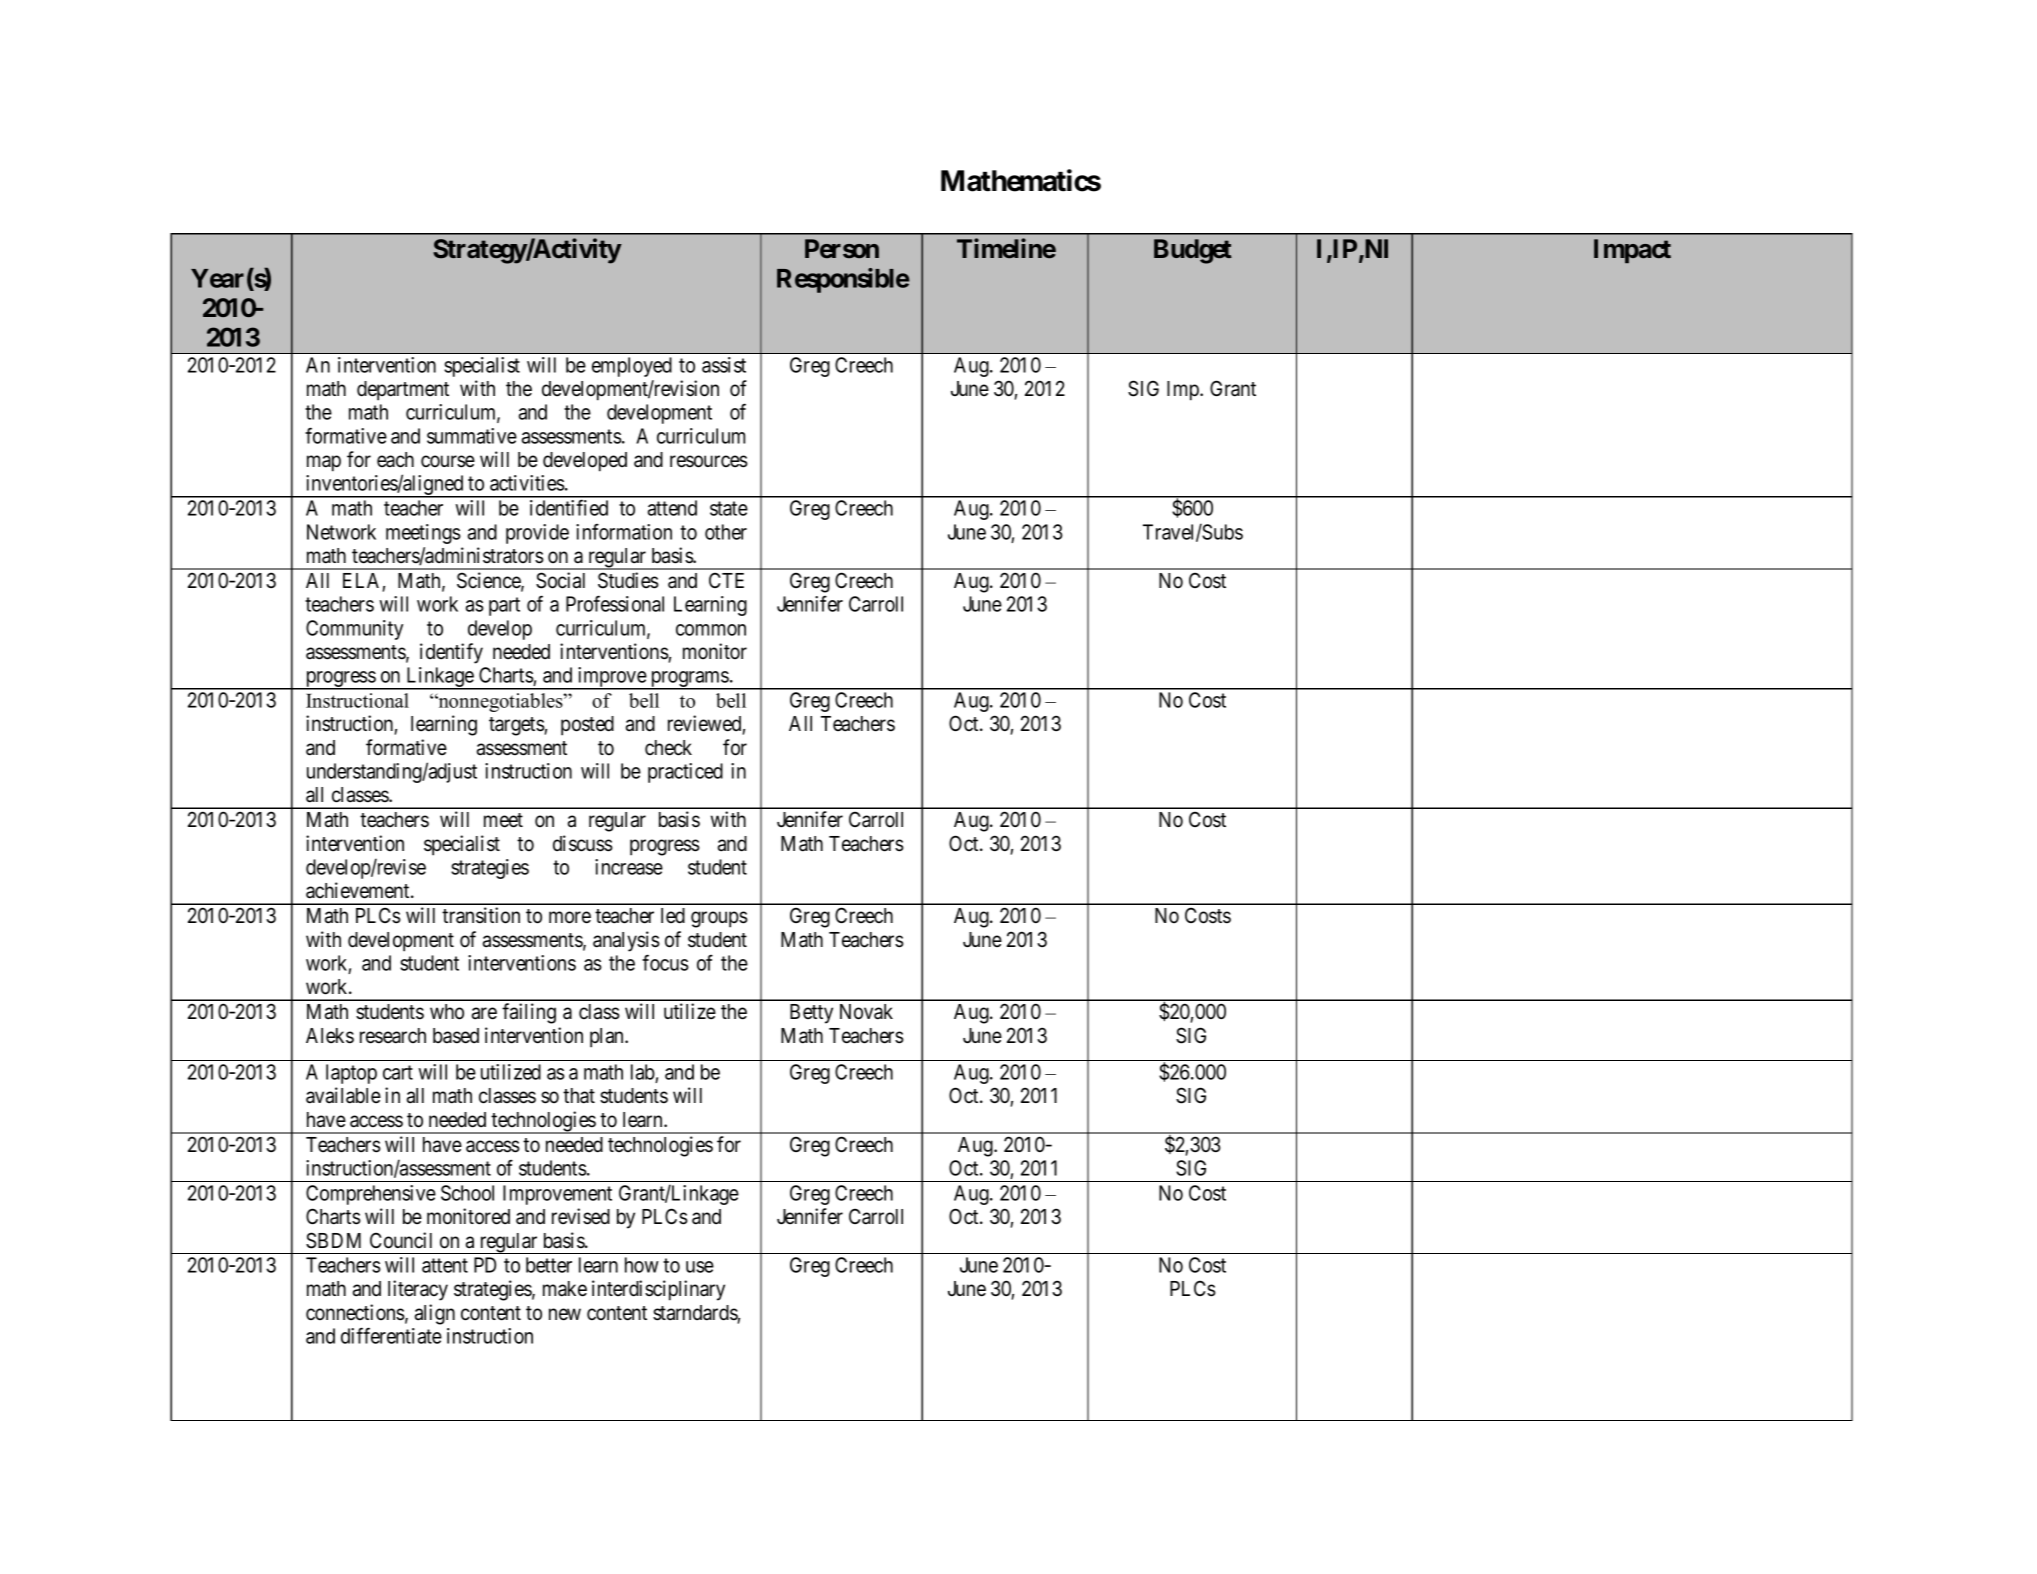 This page has width=2037, height=1574. Describe the element at coordinates (632, 367) in the page. I see `employed` at that location.
